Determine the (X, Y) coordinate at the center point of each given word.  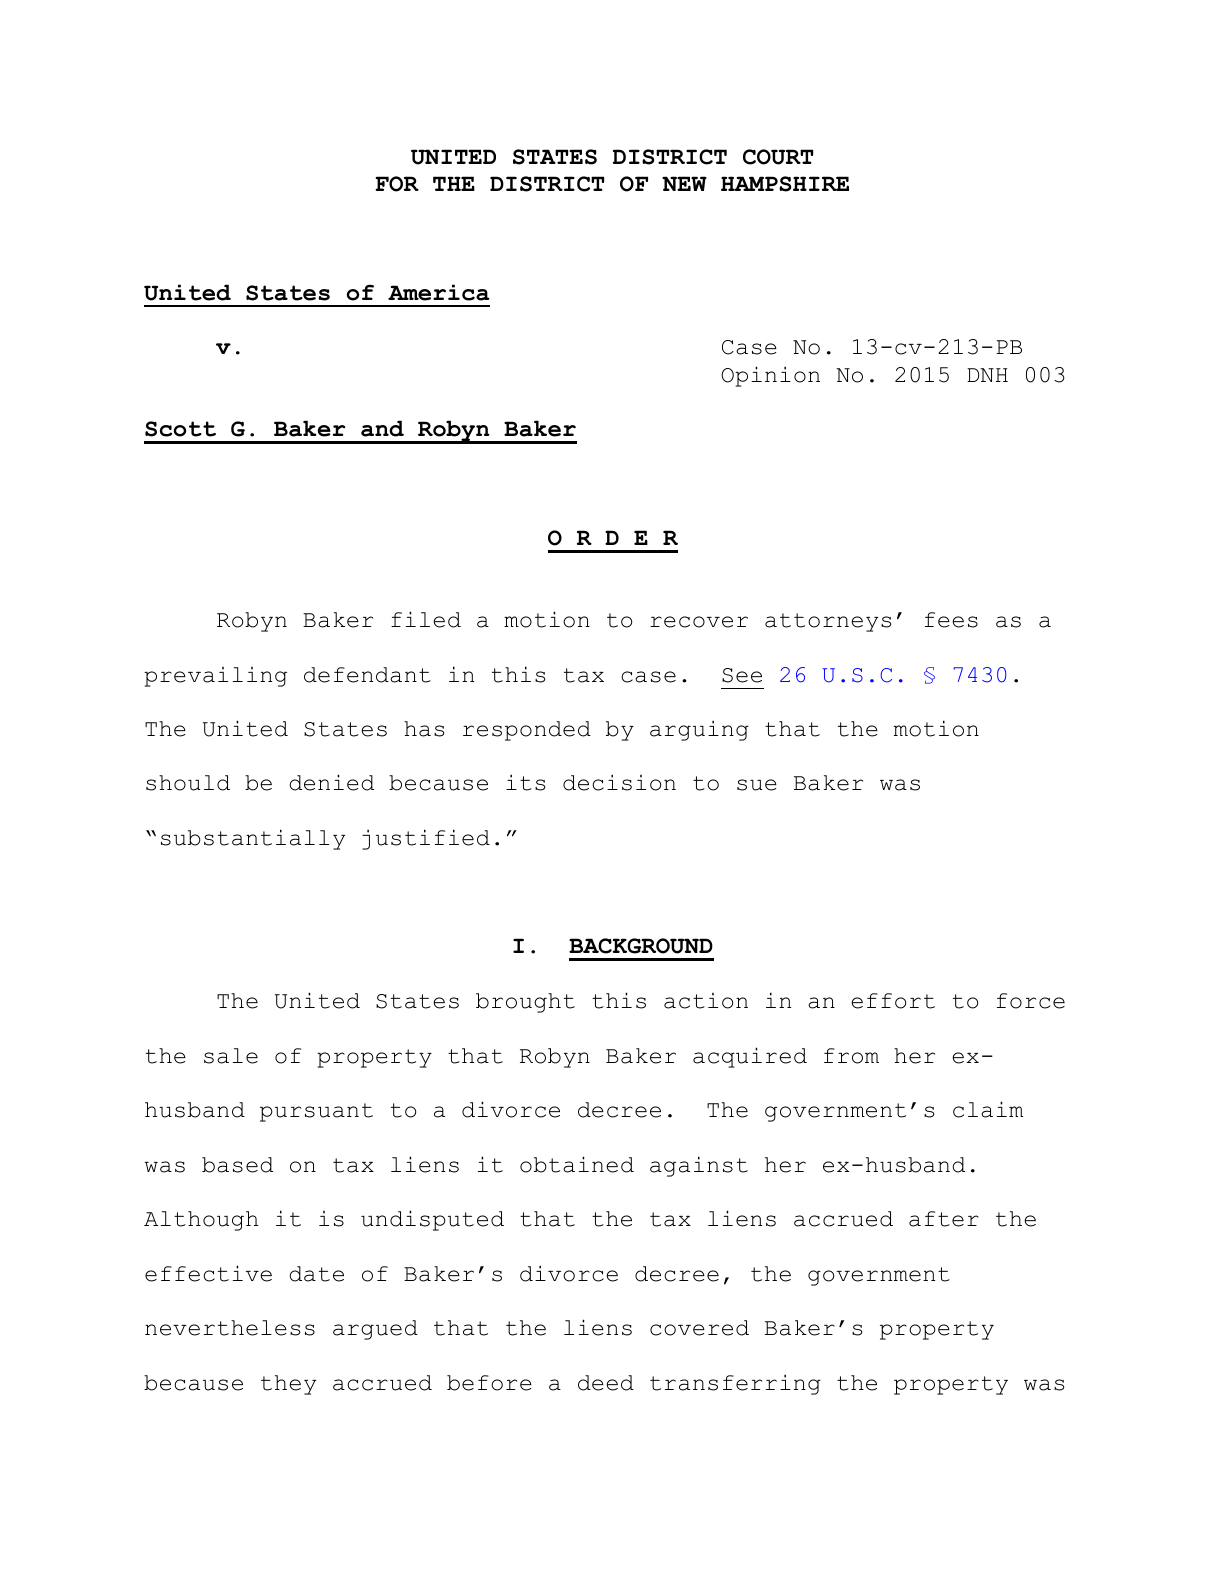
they (288, 1385)
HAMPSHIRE (785, 184)
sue (757, 785)
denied (331, 782)
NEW (684, 183)
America (439, 292)
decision (619, 782)
